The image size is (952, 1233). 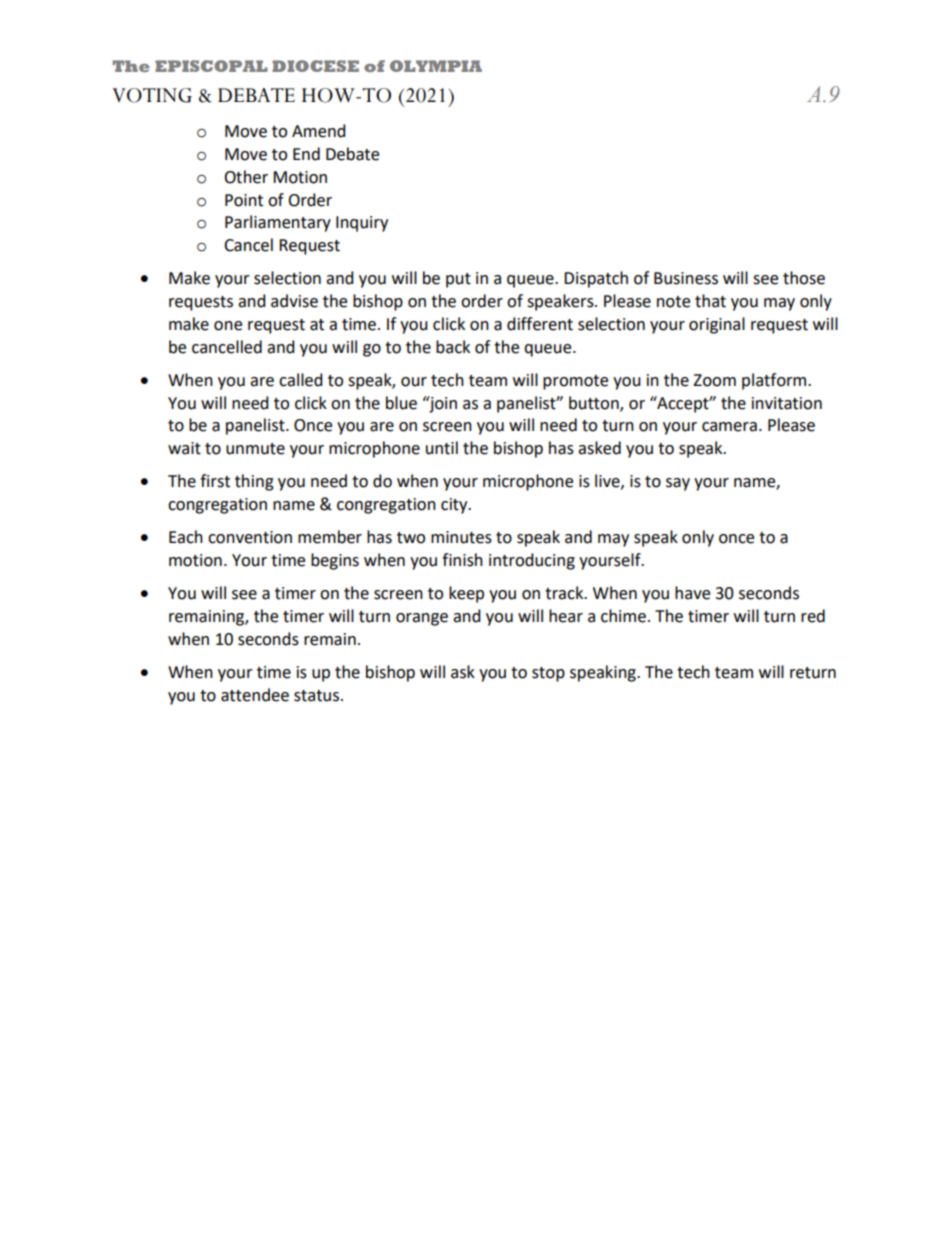 I want to click on attendee, so click(x=255, y=695).
